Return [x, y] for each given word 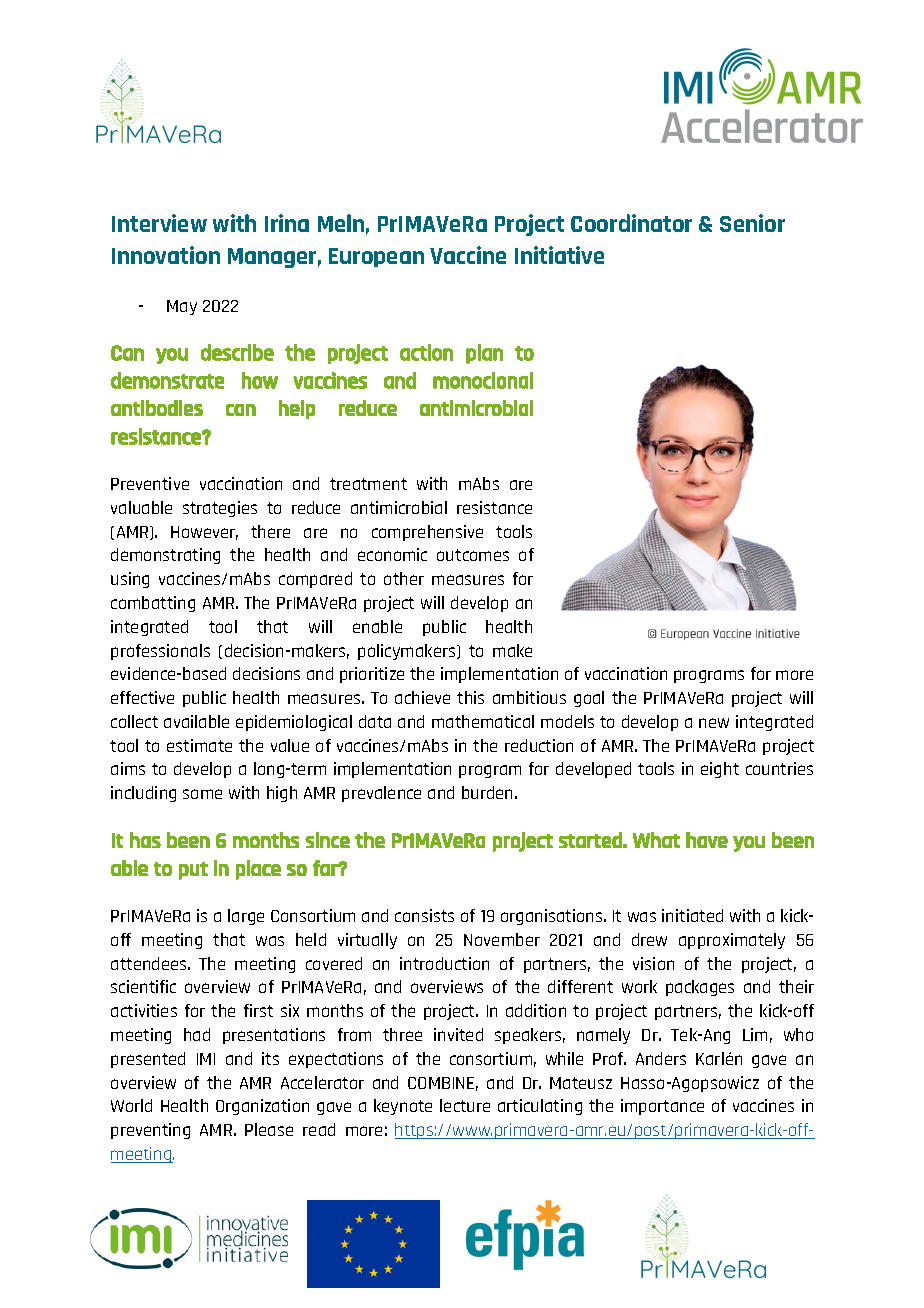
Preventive [150, 483]
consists [424, 915]
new [714, 723]
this [470, 697]
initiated [692, 915]
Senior [752, 223]
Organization [262, 1107]
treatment [368, 484]
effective [142, 697]
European [376, 257]
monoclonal [483, 380]
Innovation [166, 255]
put [193, 871]
